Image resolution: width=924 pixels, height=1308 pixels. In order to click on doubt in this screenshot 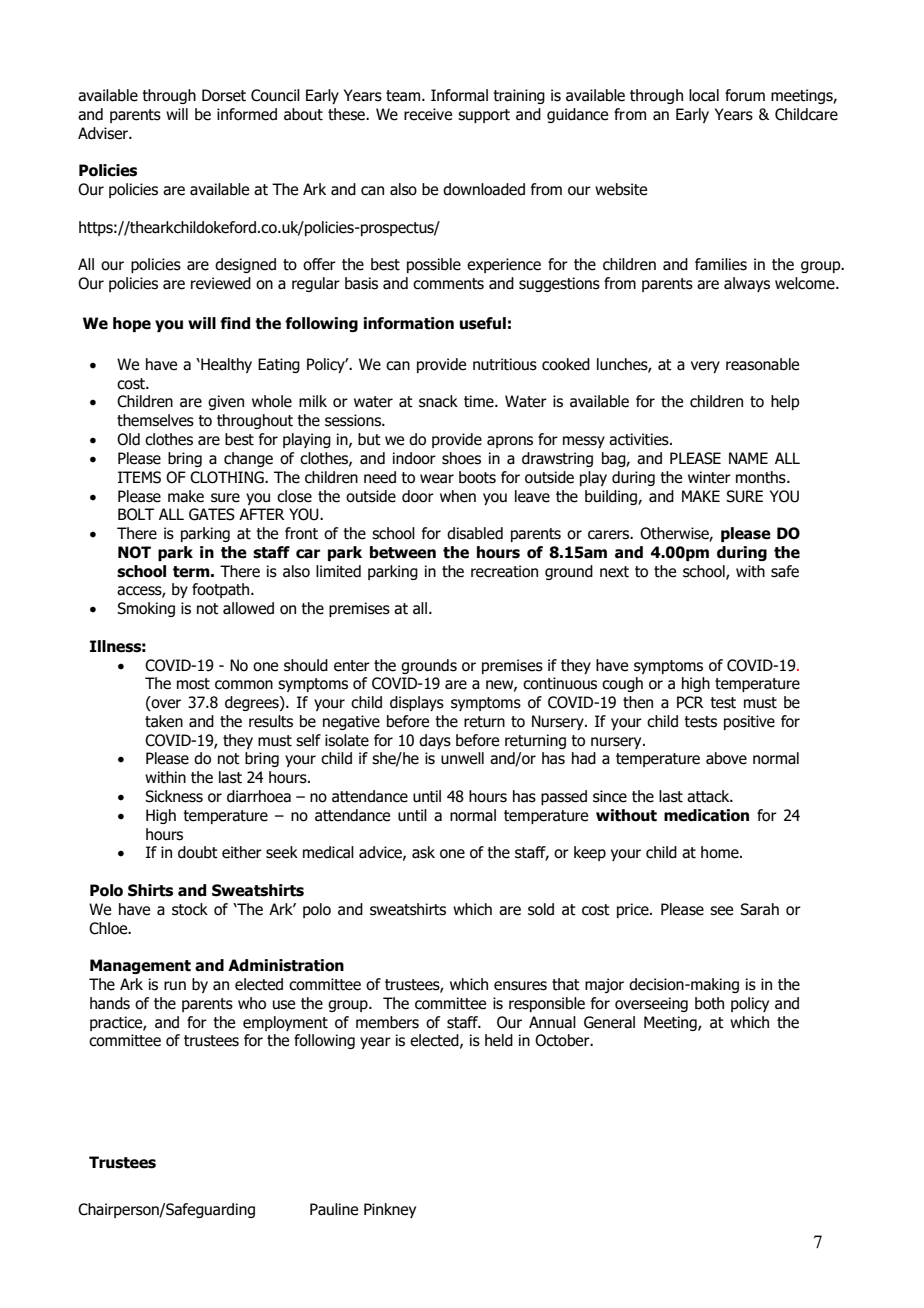, I will do `click(198, 852)`.
